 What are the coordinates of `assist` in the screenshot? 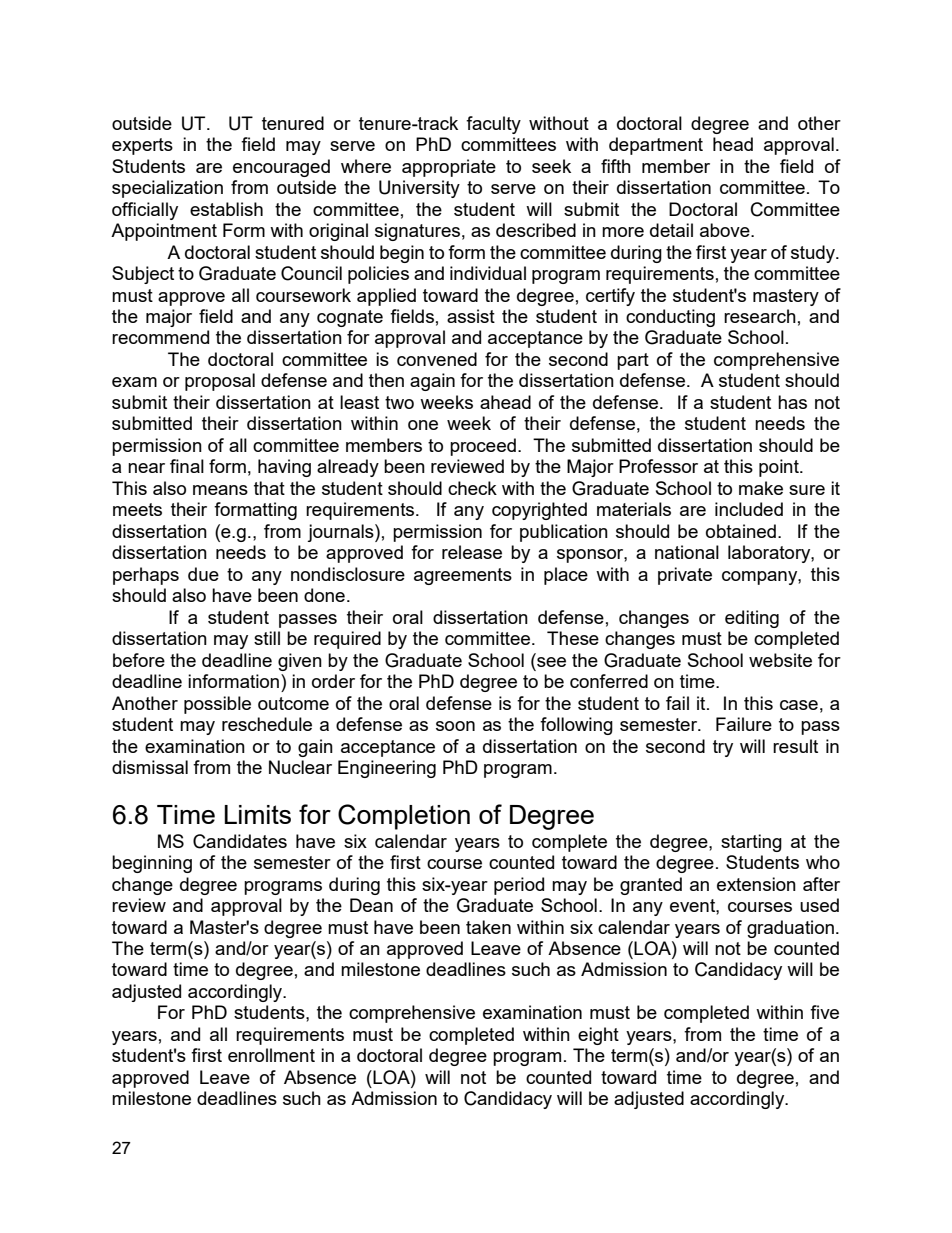 It's located at (471, 316).
